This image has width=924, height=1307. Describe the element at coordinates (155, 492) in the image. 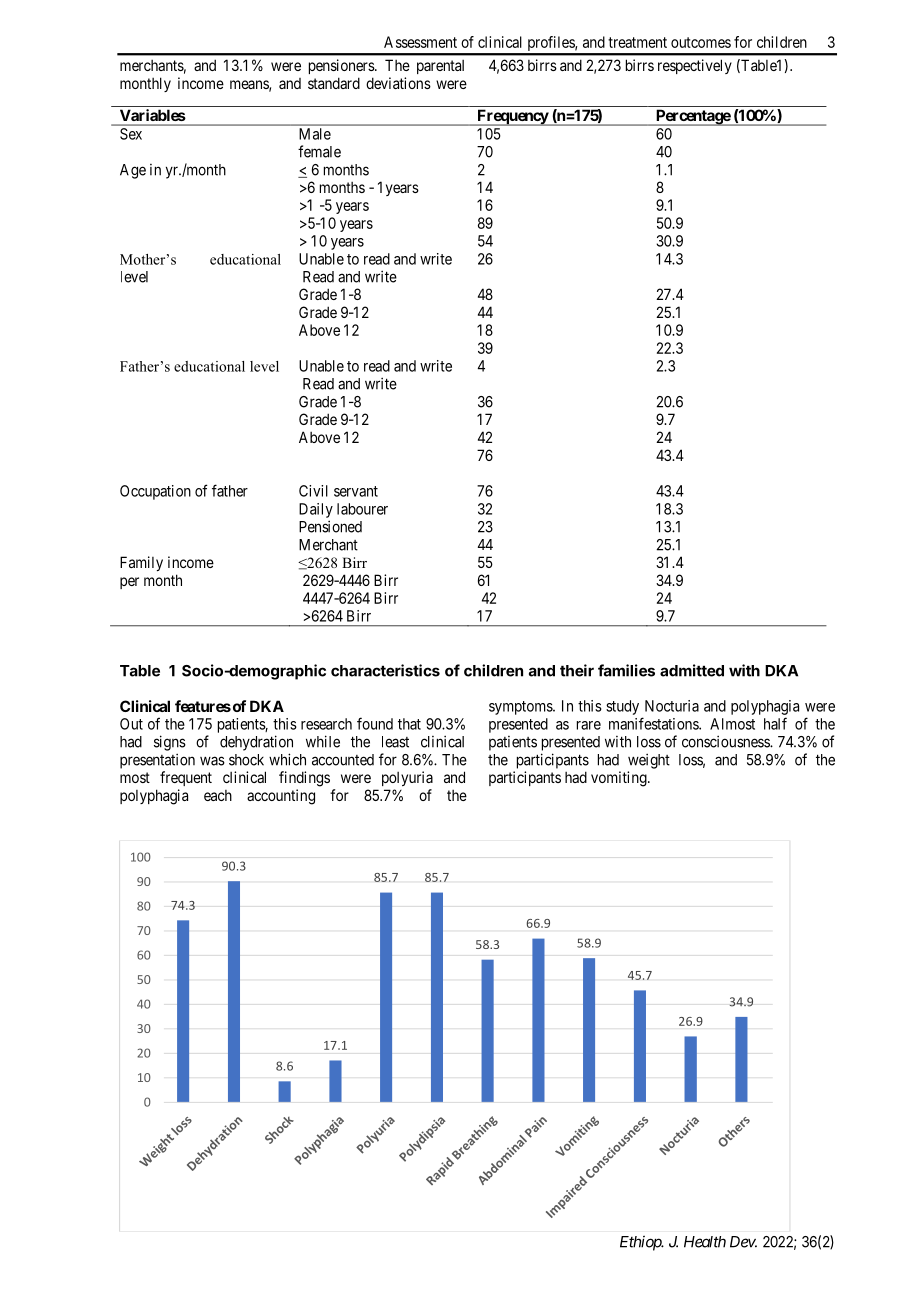

I see `Occupation` at that location.
